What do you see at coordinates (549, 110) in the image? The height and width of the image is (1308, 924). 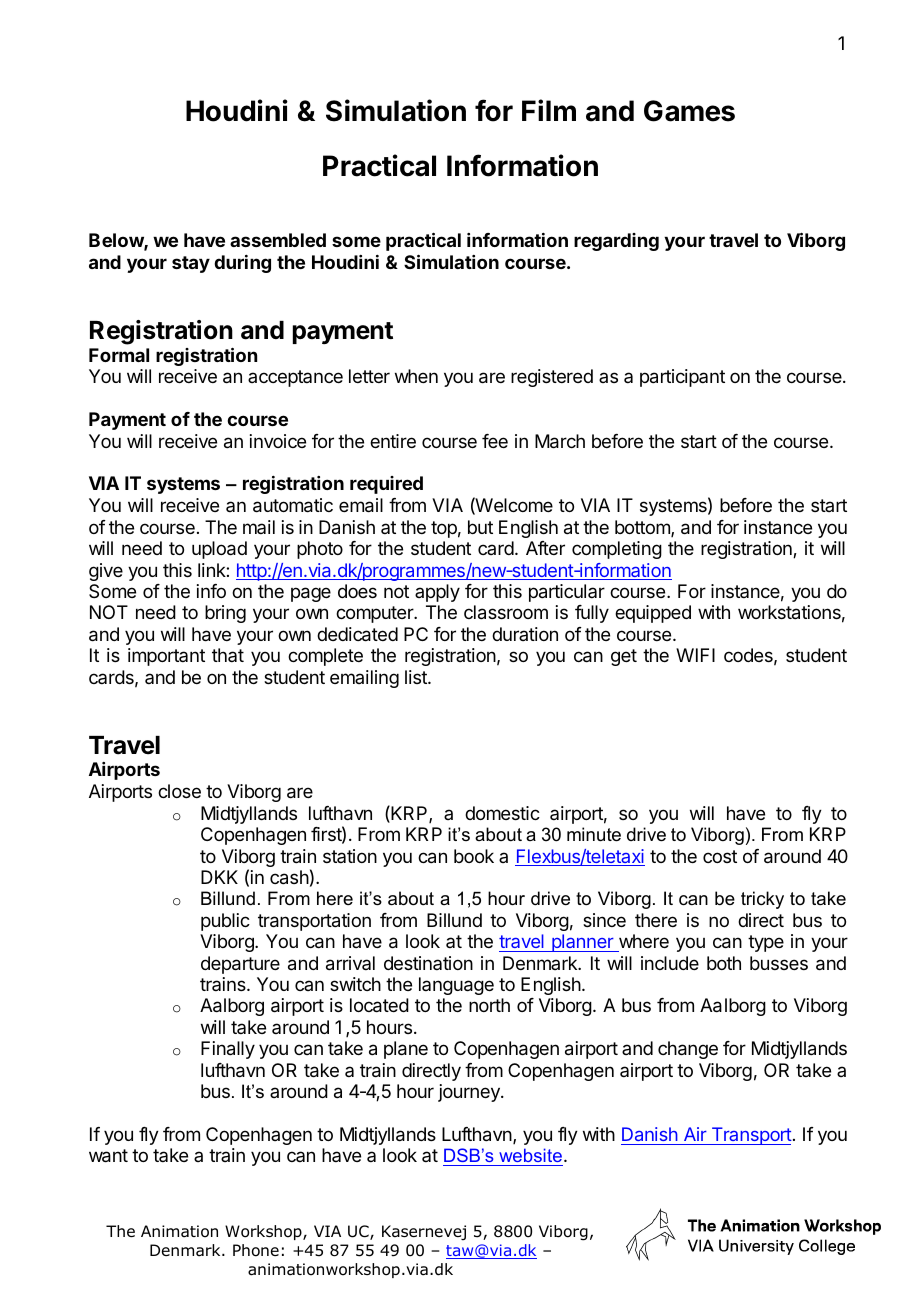 I see `Film` at bounding box center [549, 110].
